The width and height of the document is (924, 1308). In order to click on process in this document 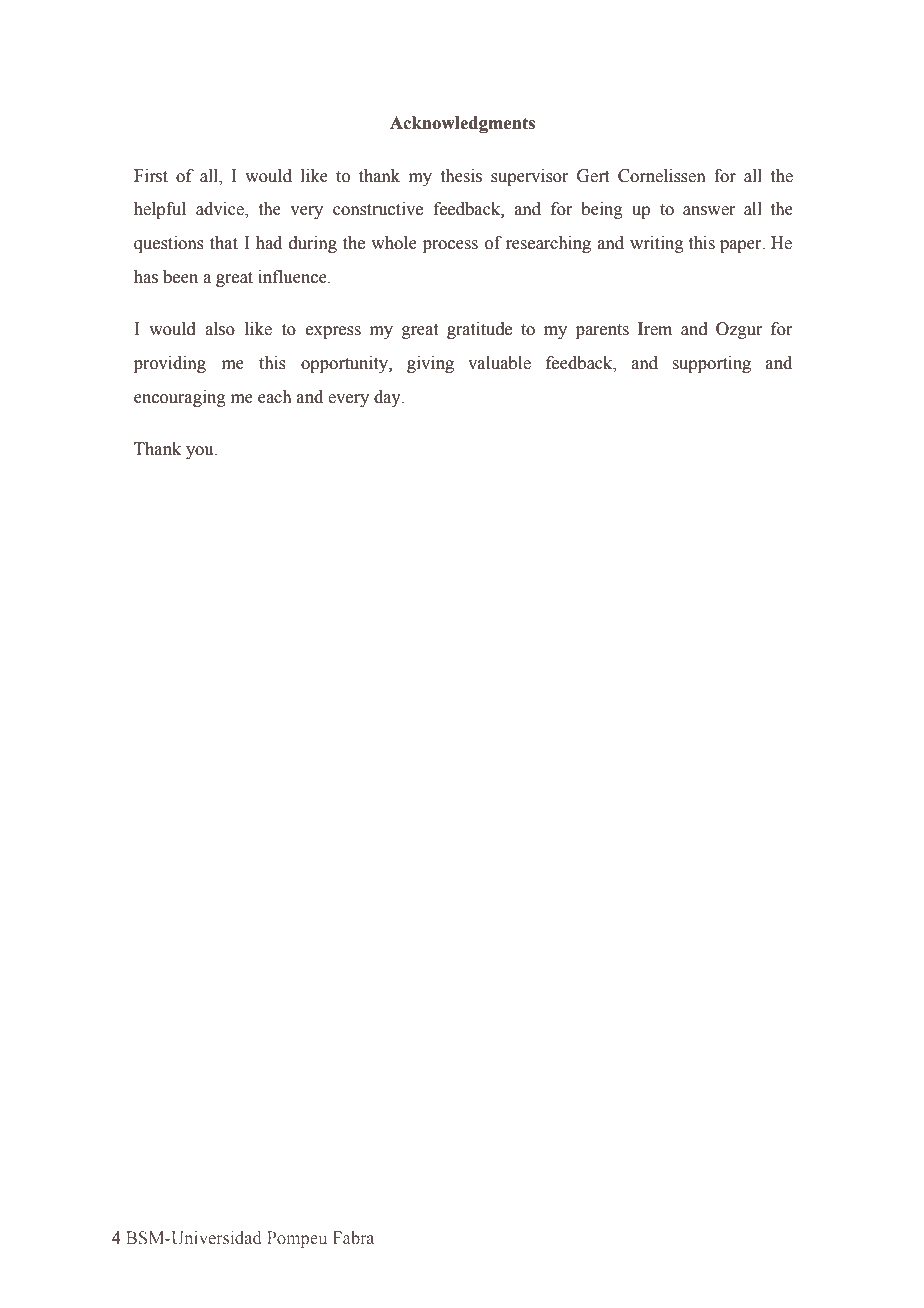, I will do `click(450, 246)`.
